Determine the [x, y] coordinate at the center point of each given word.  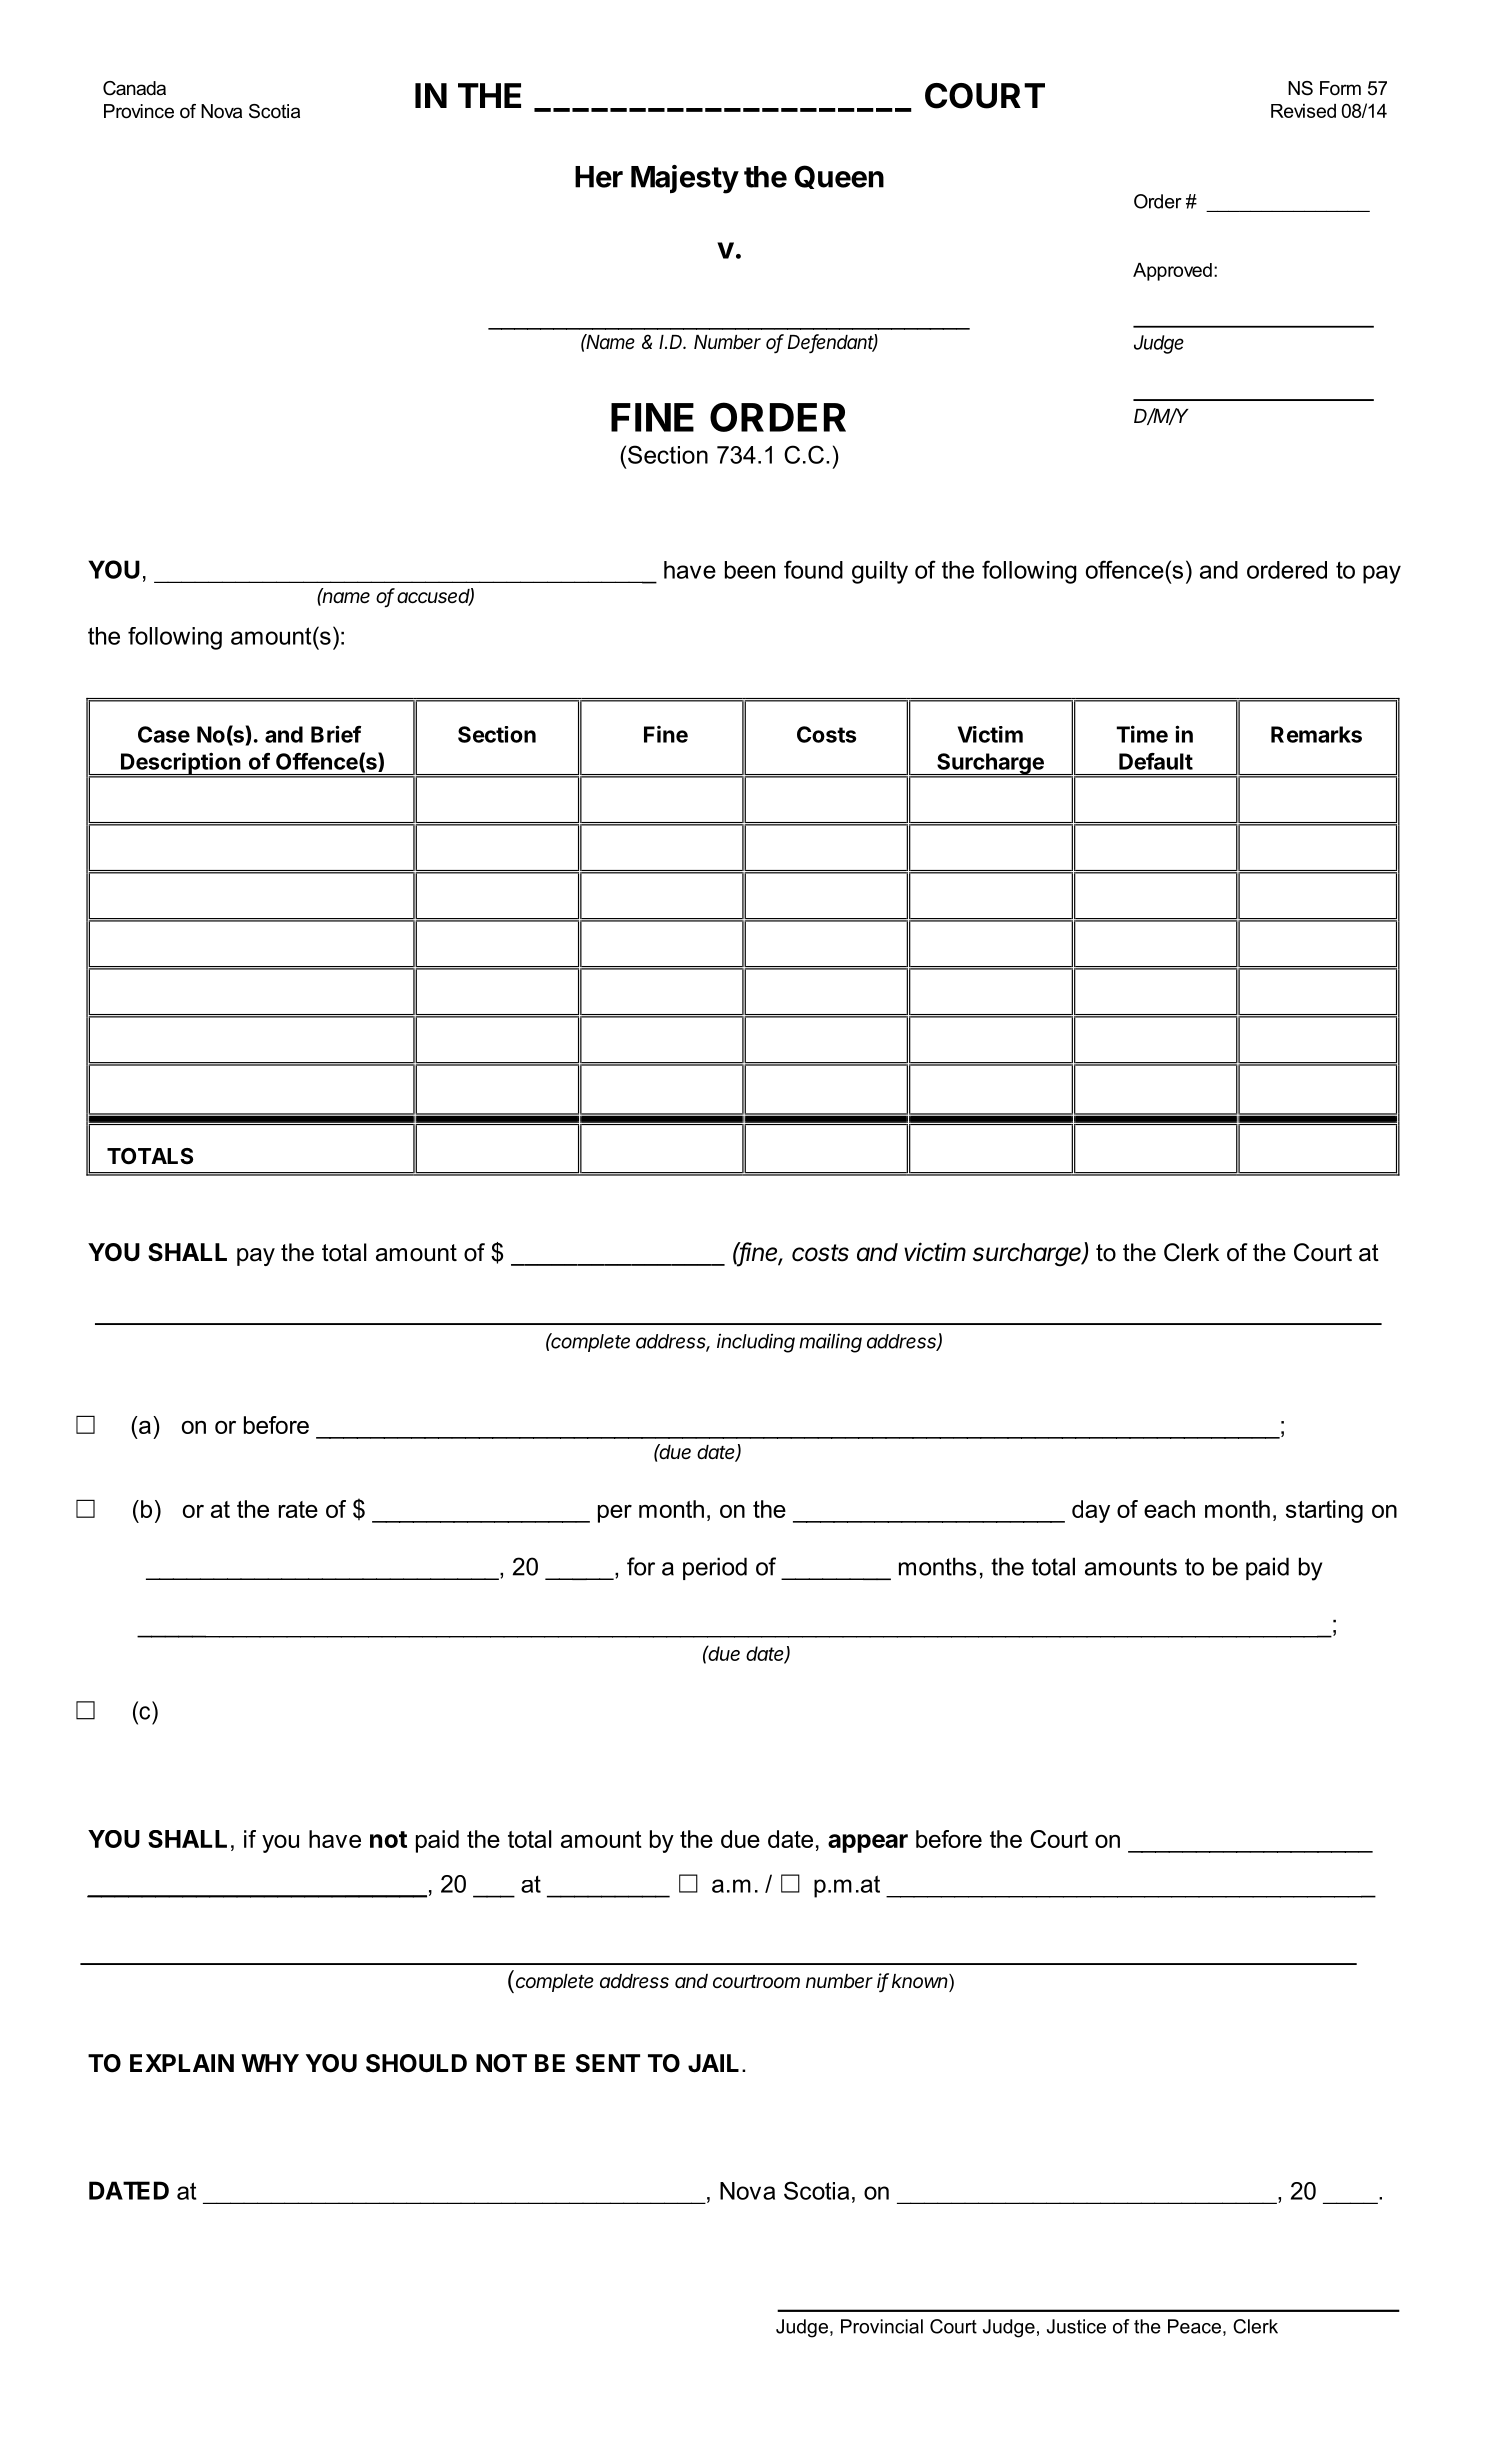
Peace [1194, 2326]
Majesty [685, 179]
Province [139, 111]
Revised [1303, 111]
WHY [270, 2063]
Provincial [882, 2326]
